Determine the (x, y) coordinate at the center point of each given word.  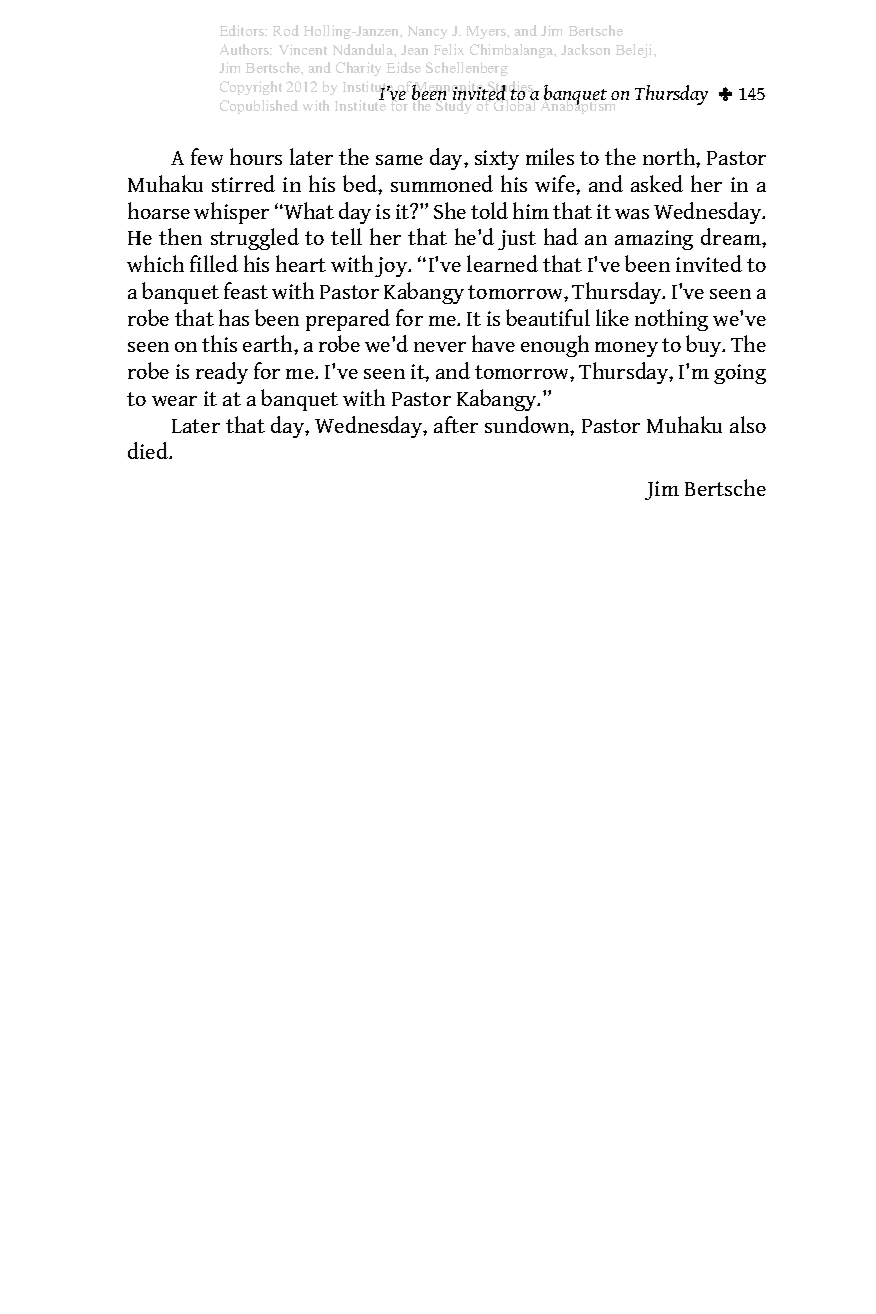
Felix (449, 49)
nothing (671, 320)
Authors (246, 49)
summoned (442, 183)
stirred (243, 183)
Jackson (585, 49)
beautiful (548, 317)
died (149, 450)
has (234, 317)
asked (657, 183)
